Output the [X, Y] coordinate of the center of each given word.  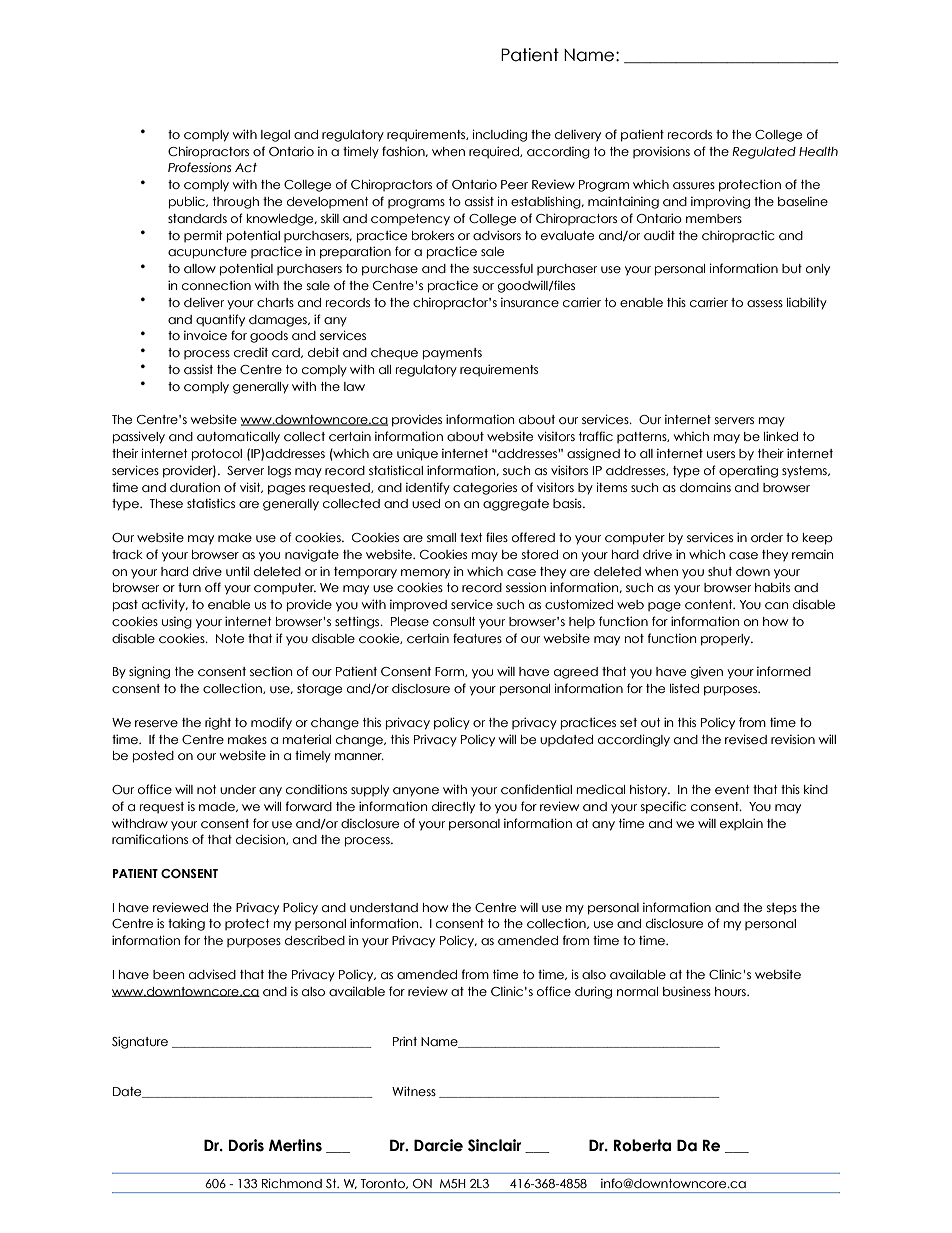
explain [741, 824]
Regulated [764, 153]
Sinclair [495, 1145]
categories [485, 488]
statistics [211, 503]
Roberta [642, 1145]
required [495, 152]
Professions [199, 167]
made [218, 807]
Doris [246, 1145]
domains [705, 487]
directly [453, 808]
